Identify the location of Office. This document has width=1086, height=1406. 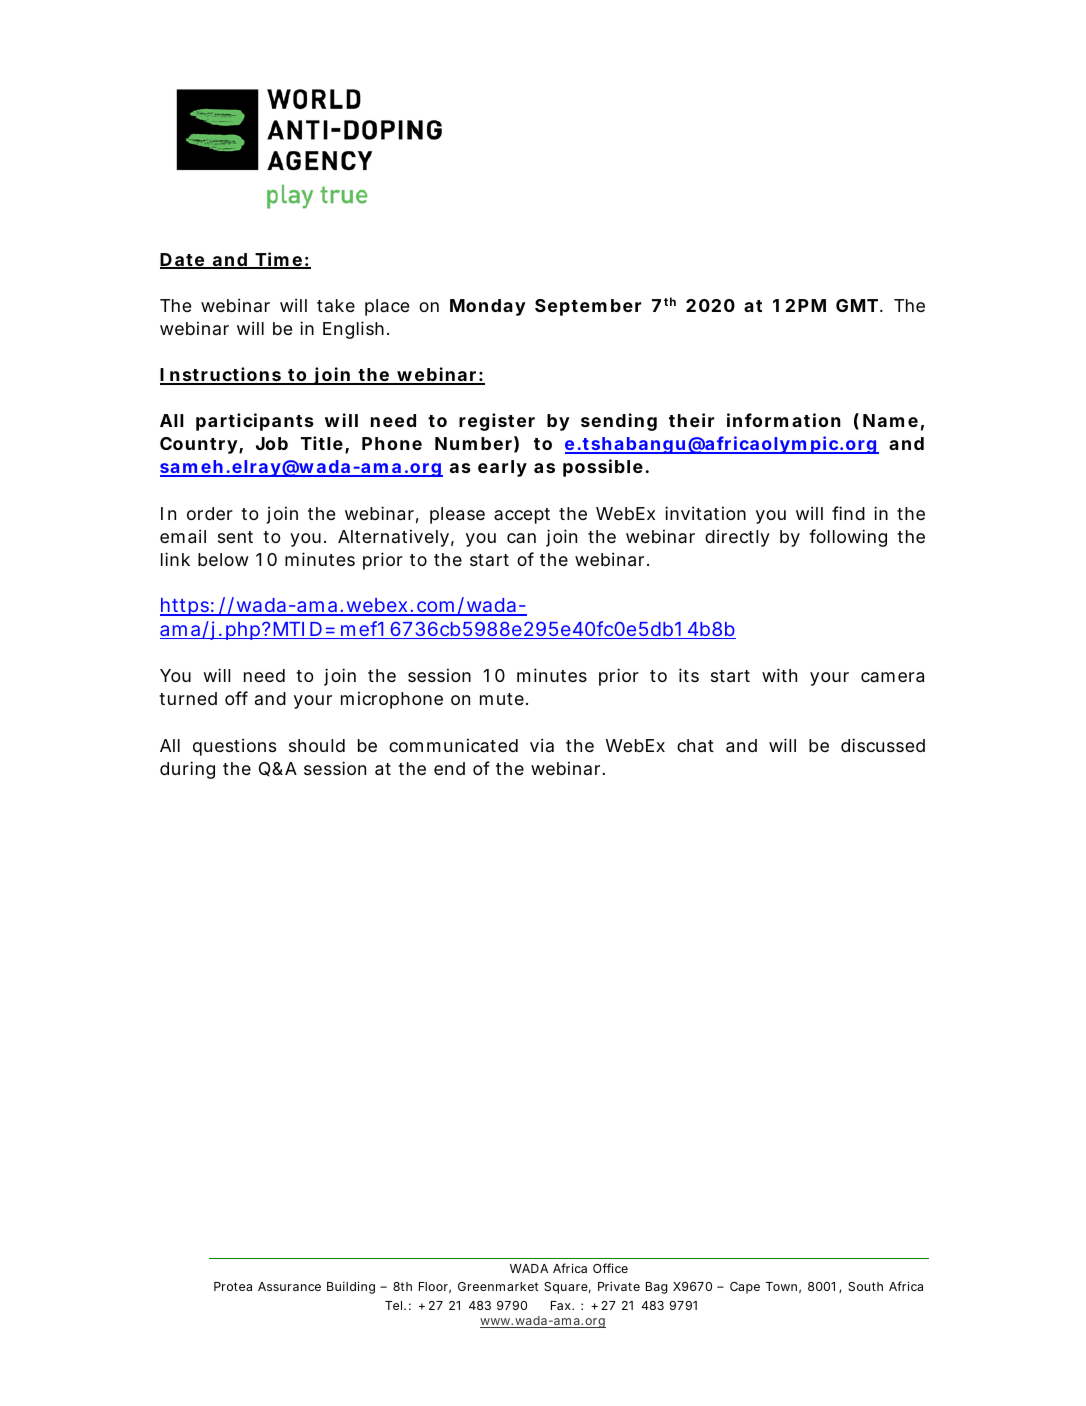
(610, 1268).
